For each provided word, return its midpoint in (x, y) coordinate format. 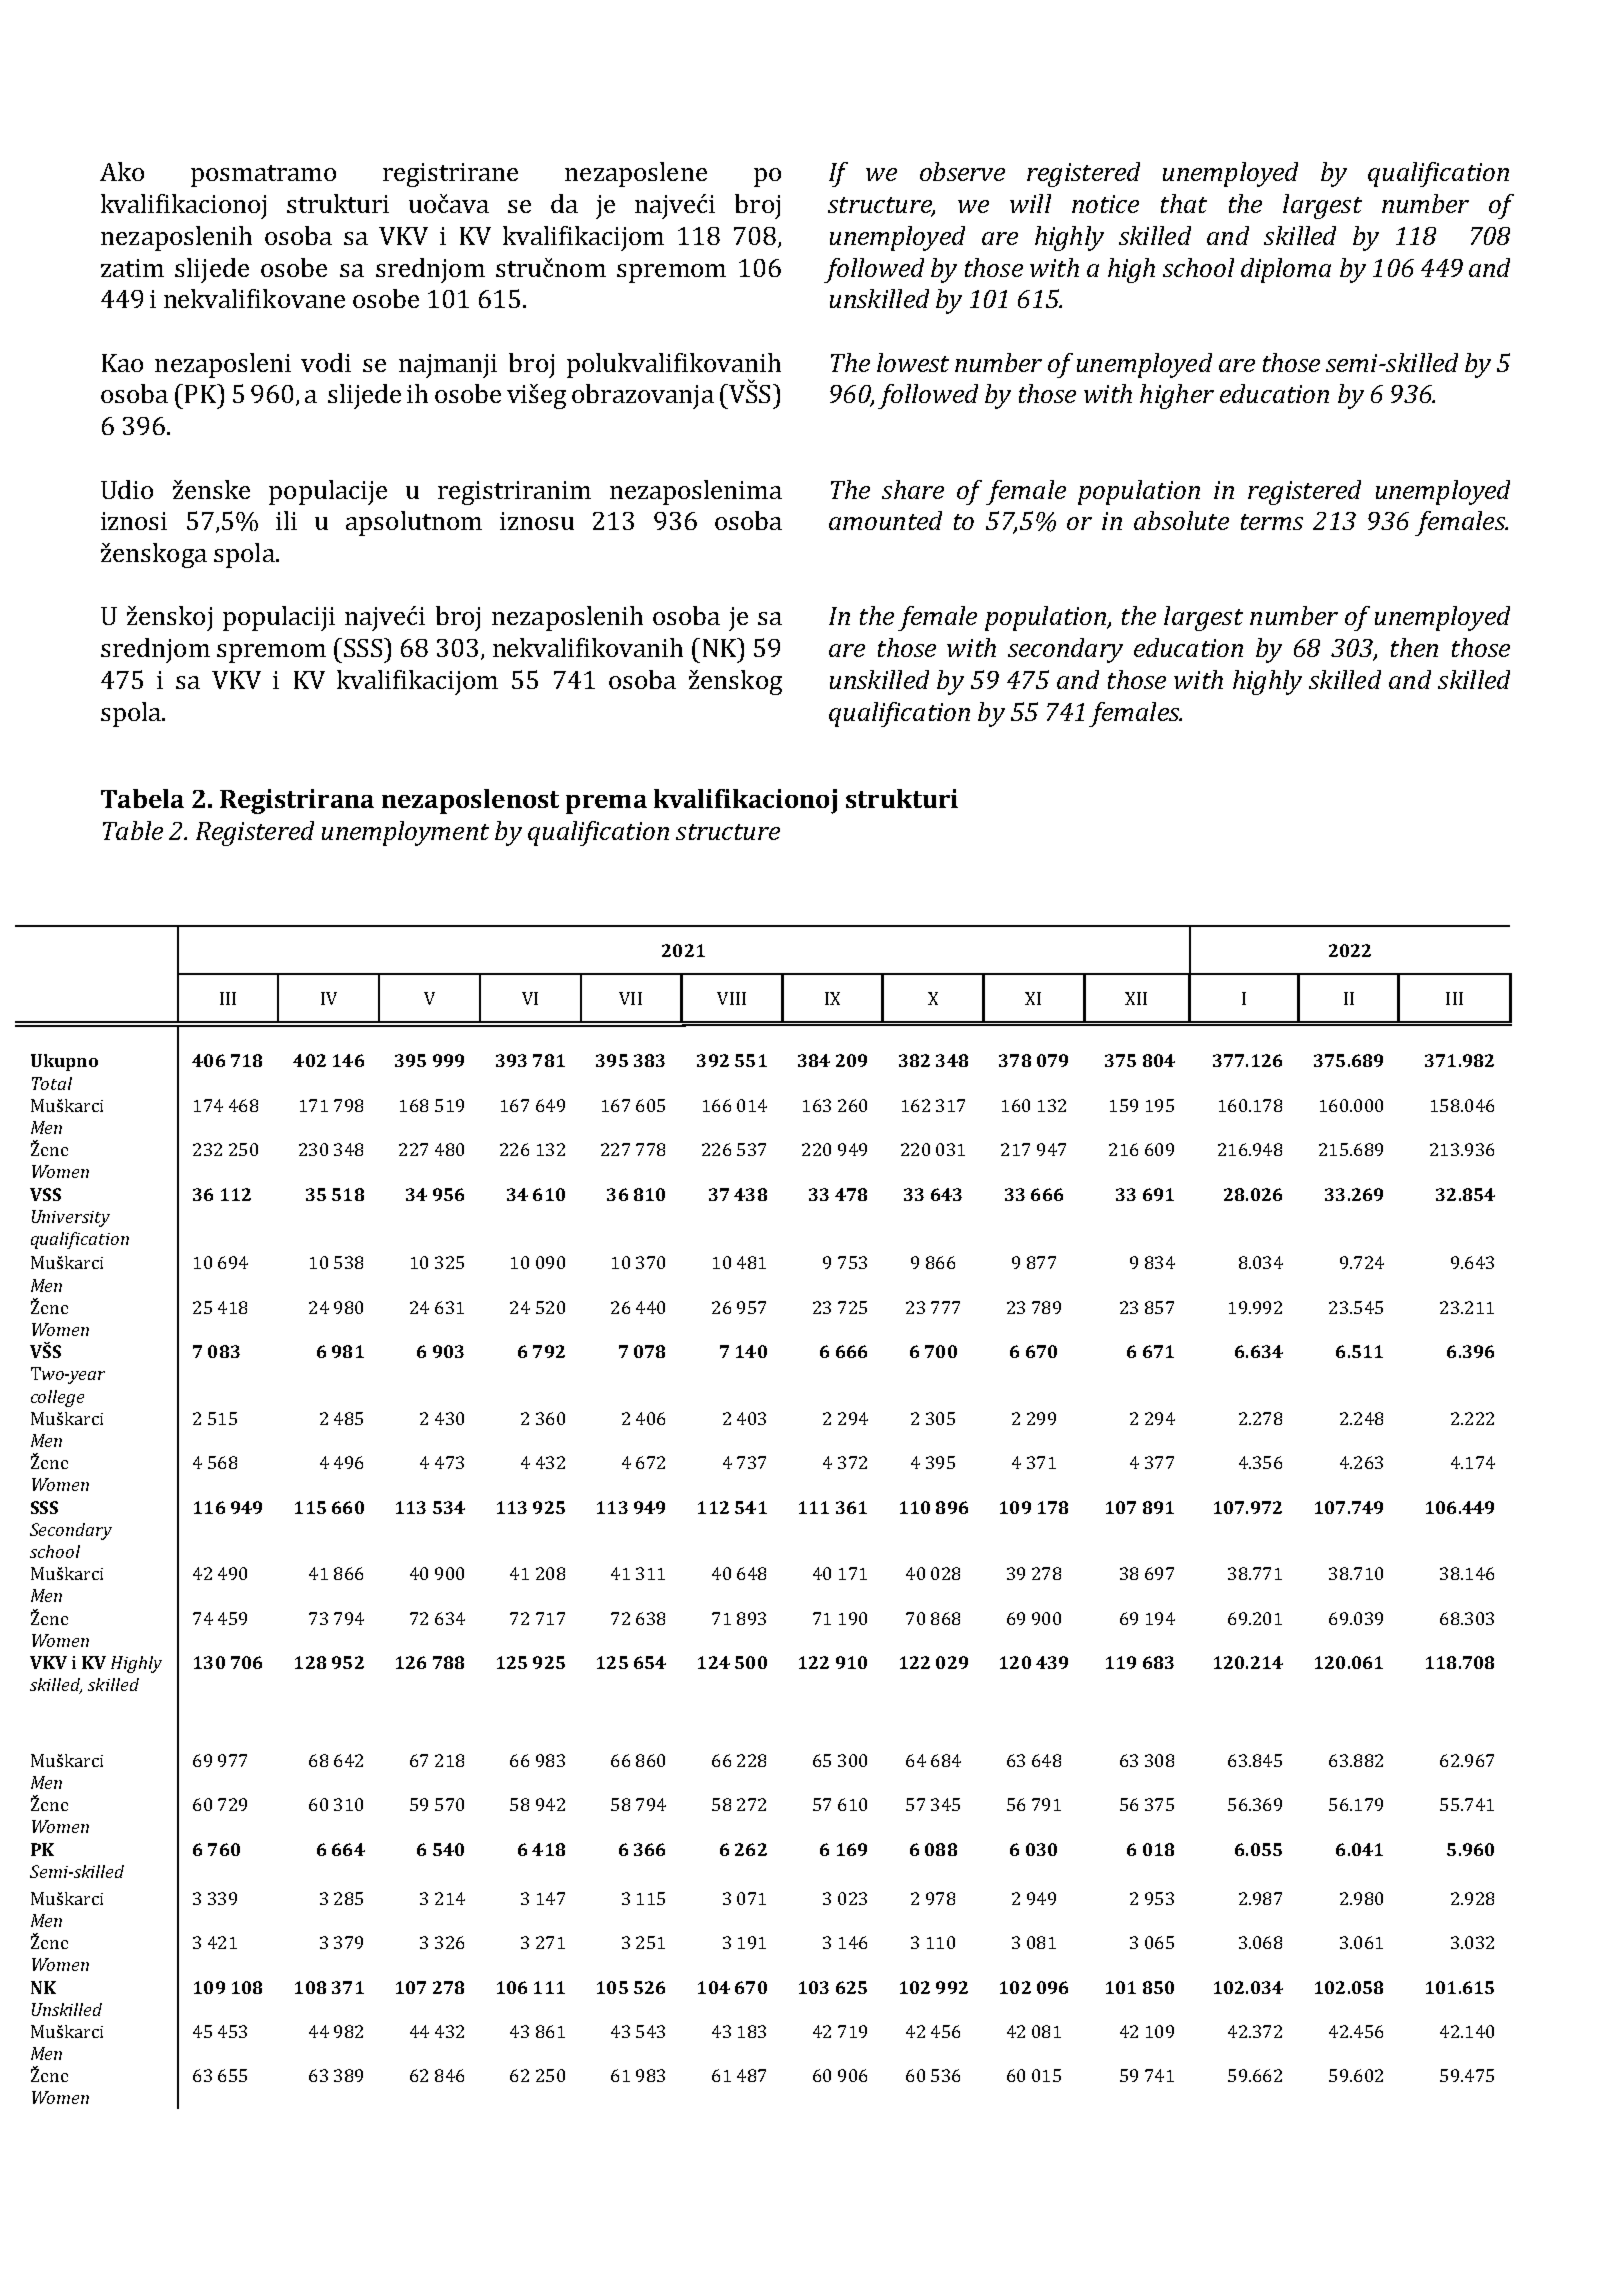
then (1414, 647)
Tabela (142, 798)
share (913, 489)
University (71, 1218)
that (1184, 203)
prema (606, 804)
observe (962, 171)
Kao (122, 363)
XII (1136, 998)
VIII (731, 998)
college (57, 1398)
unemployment (405, 833)
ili (286, 520)
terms (1272, 522)
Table (133, 830)
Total (52, 1083)
